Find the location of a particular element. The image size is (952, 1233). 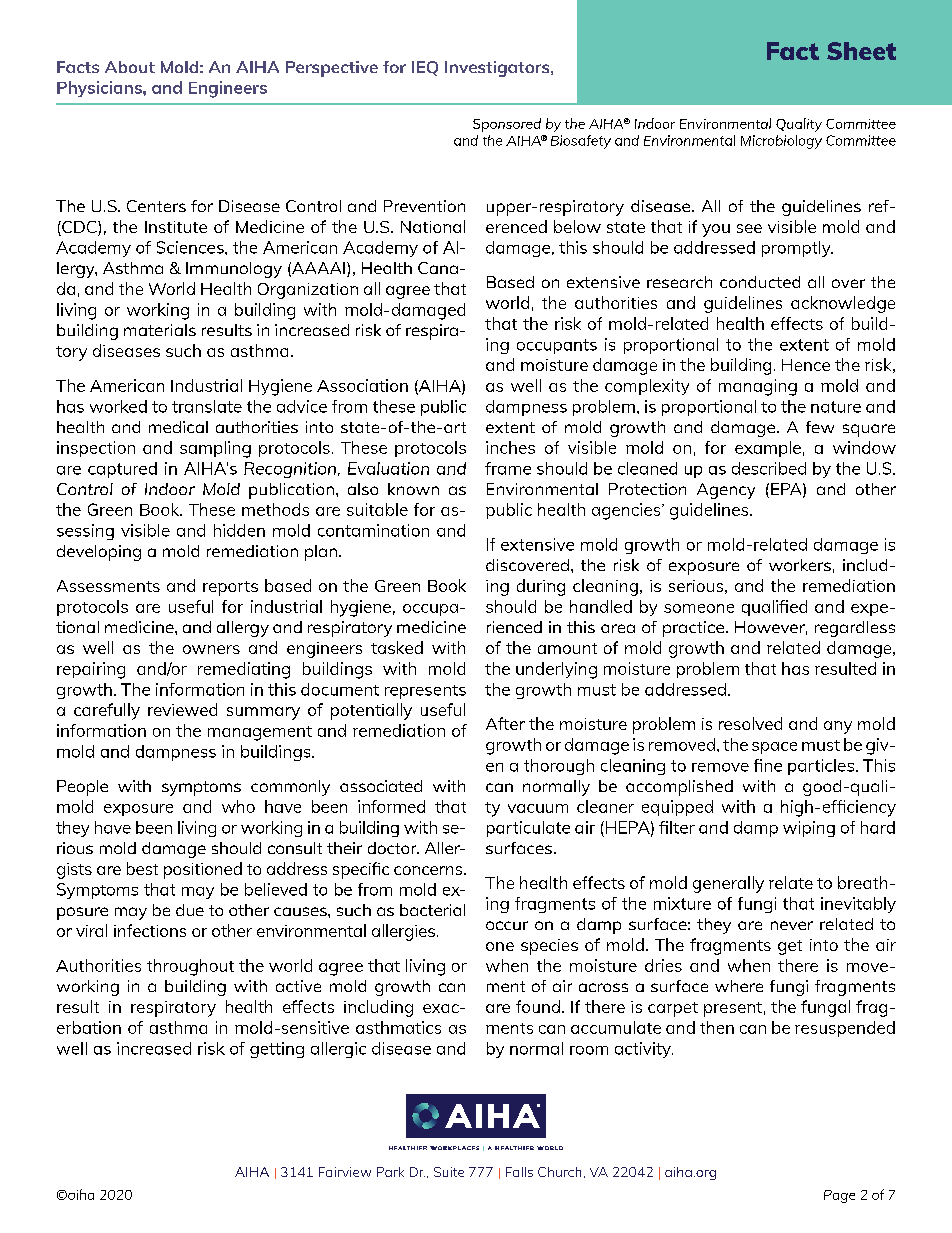

who is located at coordinates (238, 806).
